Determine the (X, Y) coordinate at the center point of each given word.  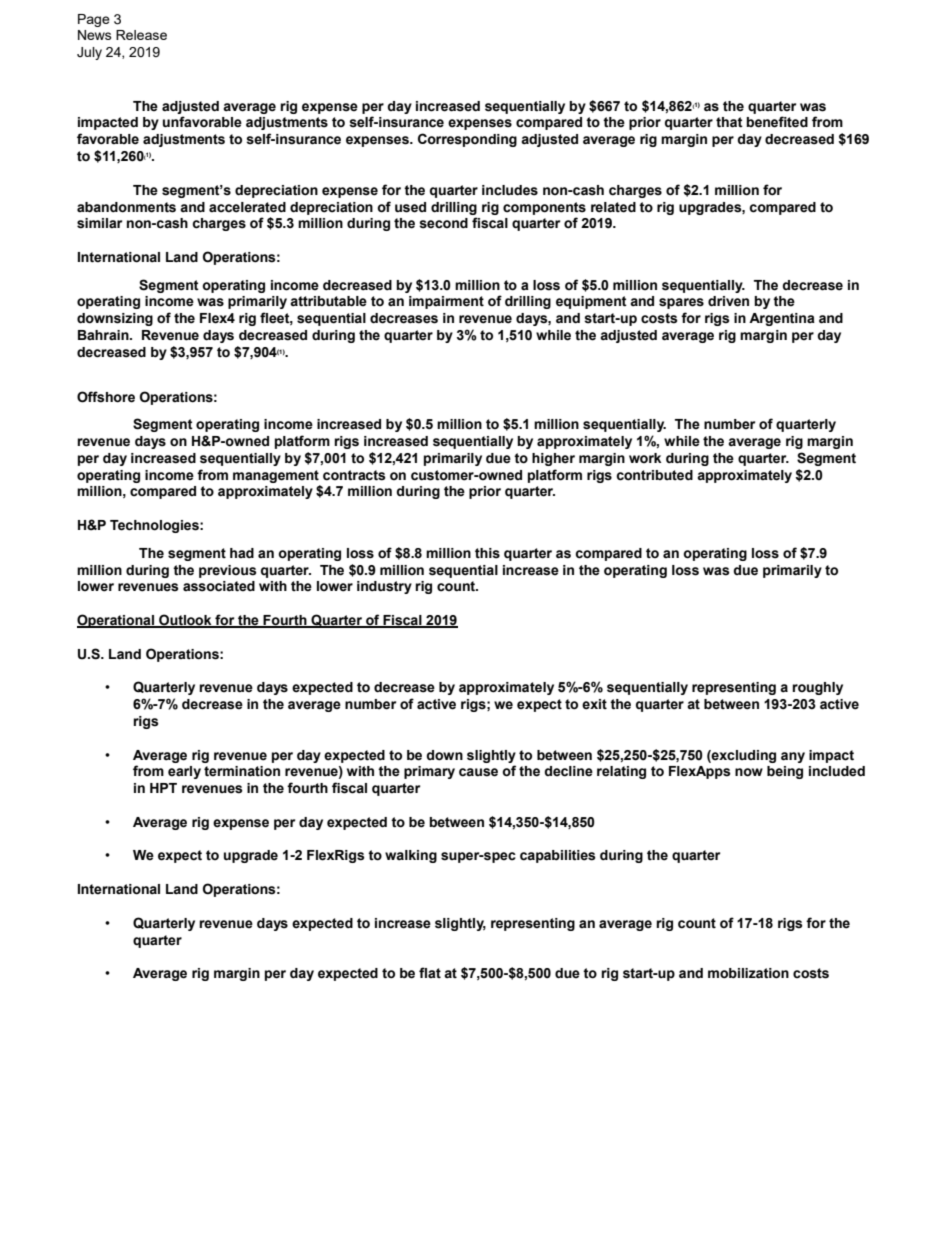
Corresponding (467, 140)
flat (430, 972)
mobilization (748, 973)
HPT (163, 788)
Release (141, 35)
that (729, 122)
